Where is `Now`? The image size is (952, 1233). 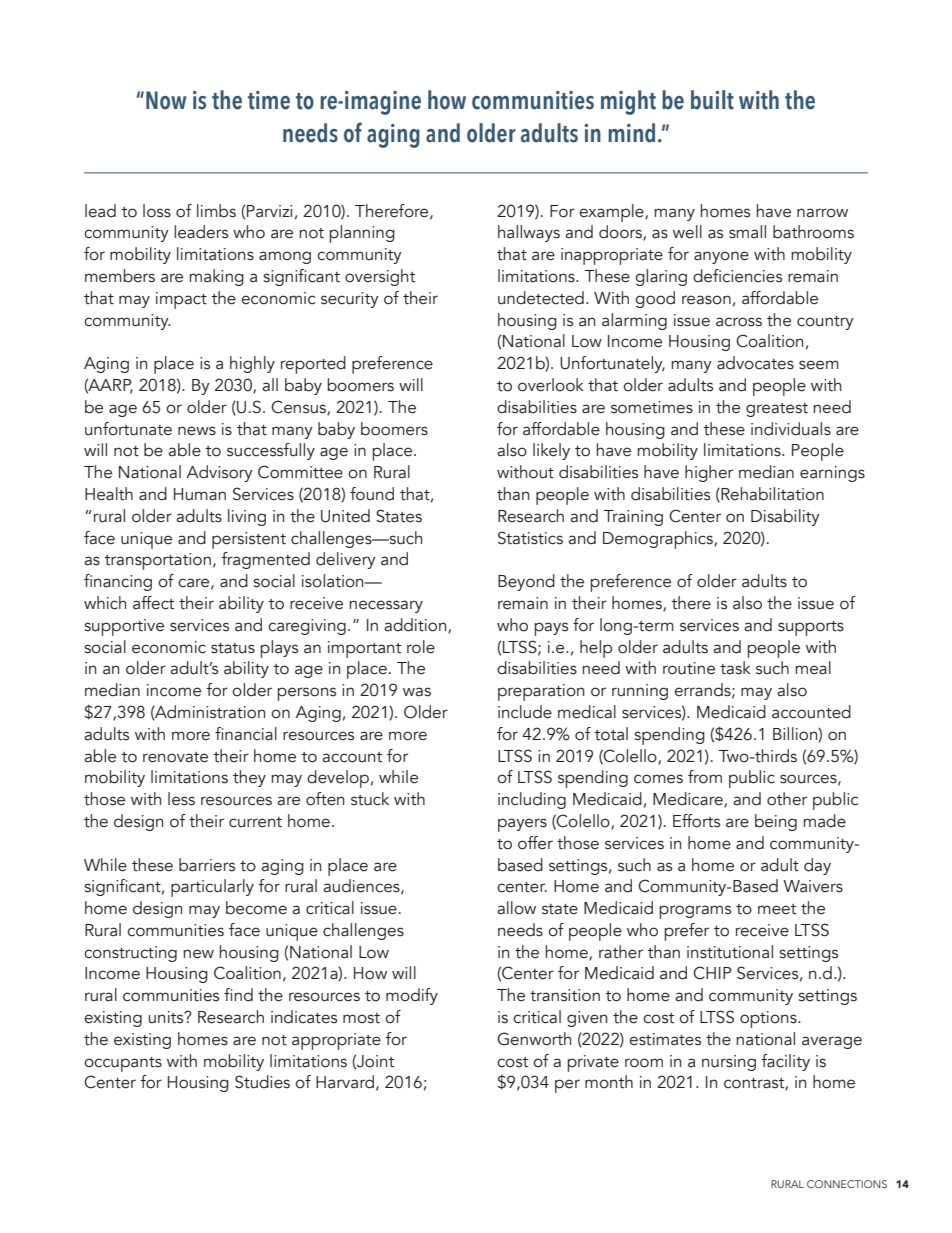 Now is located at coordinates (166, 100).
